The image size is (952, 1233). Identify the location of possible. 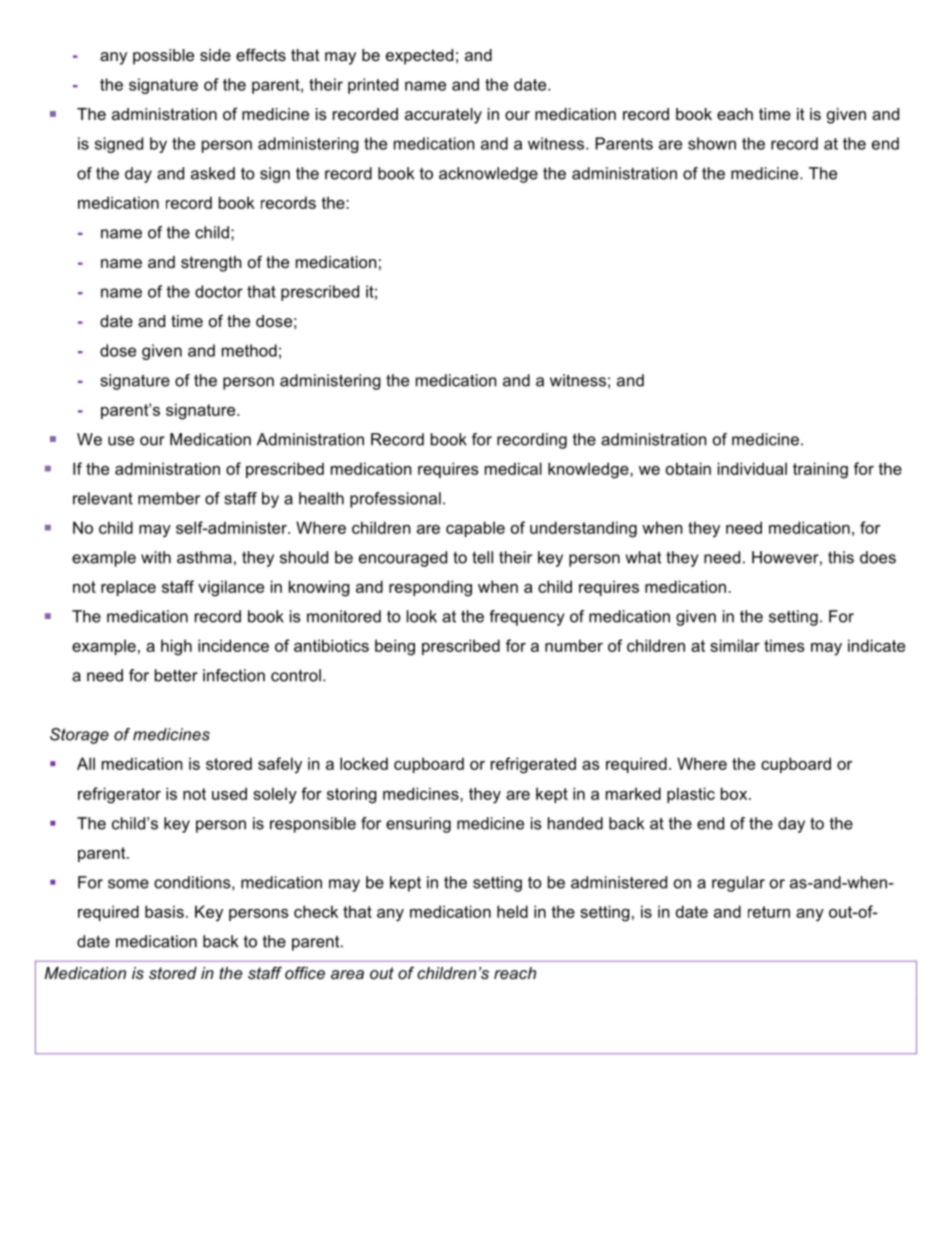
(163, 57).
